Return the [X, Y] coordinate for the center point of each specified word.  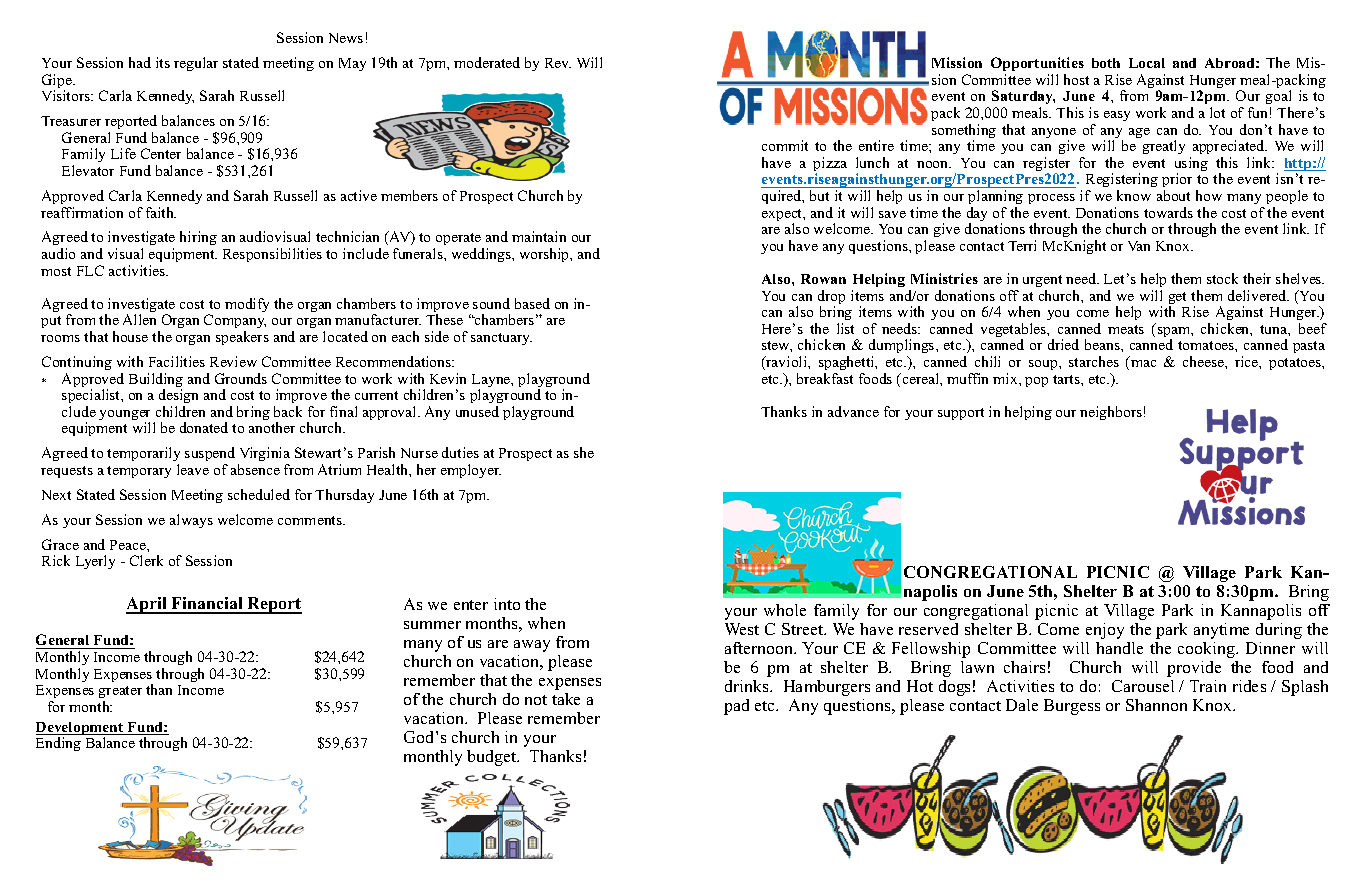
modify [247, 305]
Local [1147, 63]
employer [471, 471]
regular [196, 64]
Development [81, 730]
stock [1222, 278]
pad [736, 707]
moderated [487, 62]
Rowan [823, 279]
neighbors [1111, 413]
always [191, 521]
